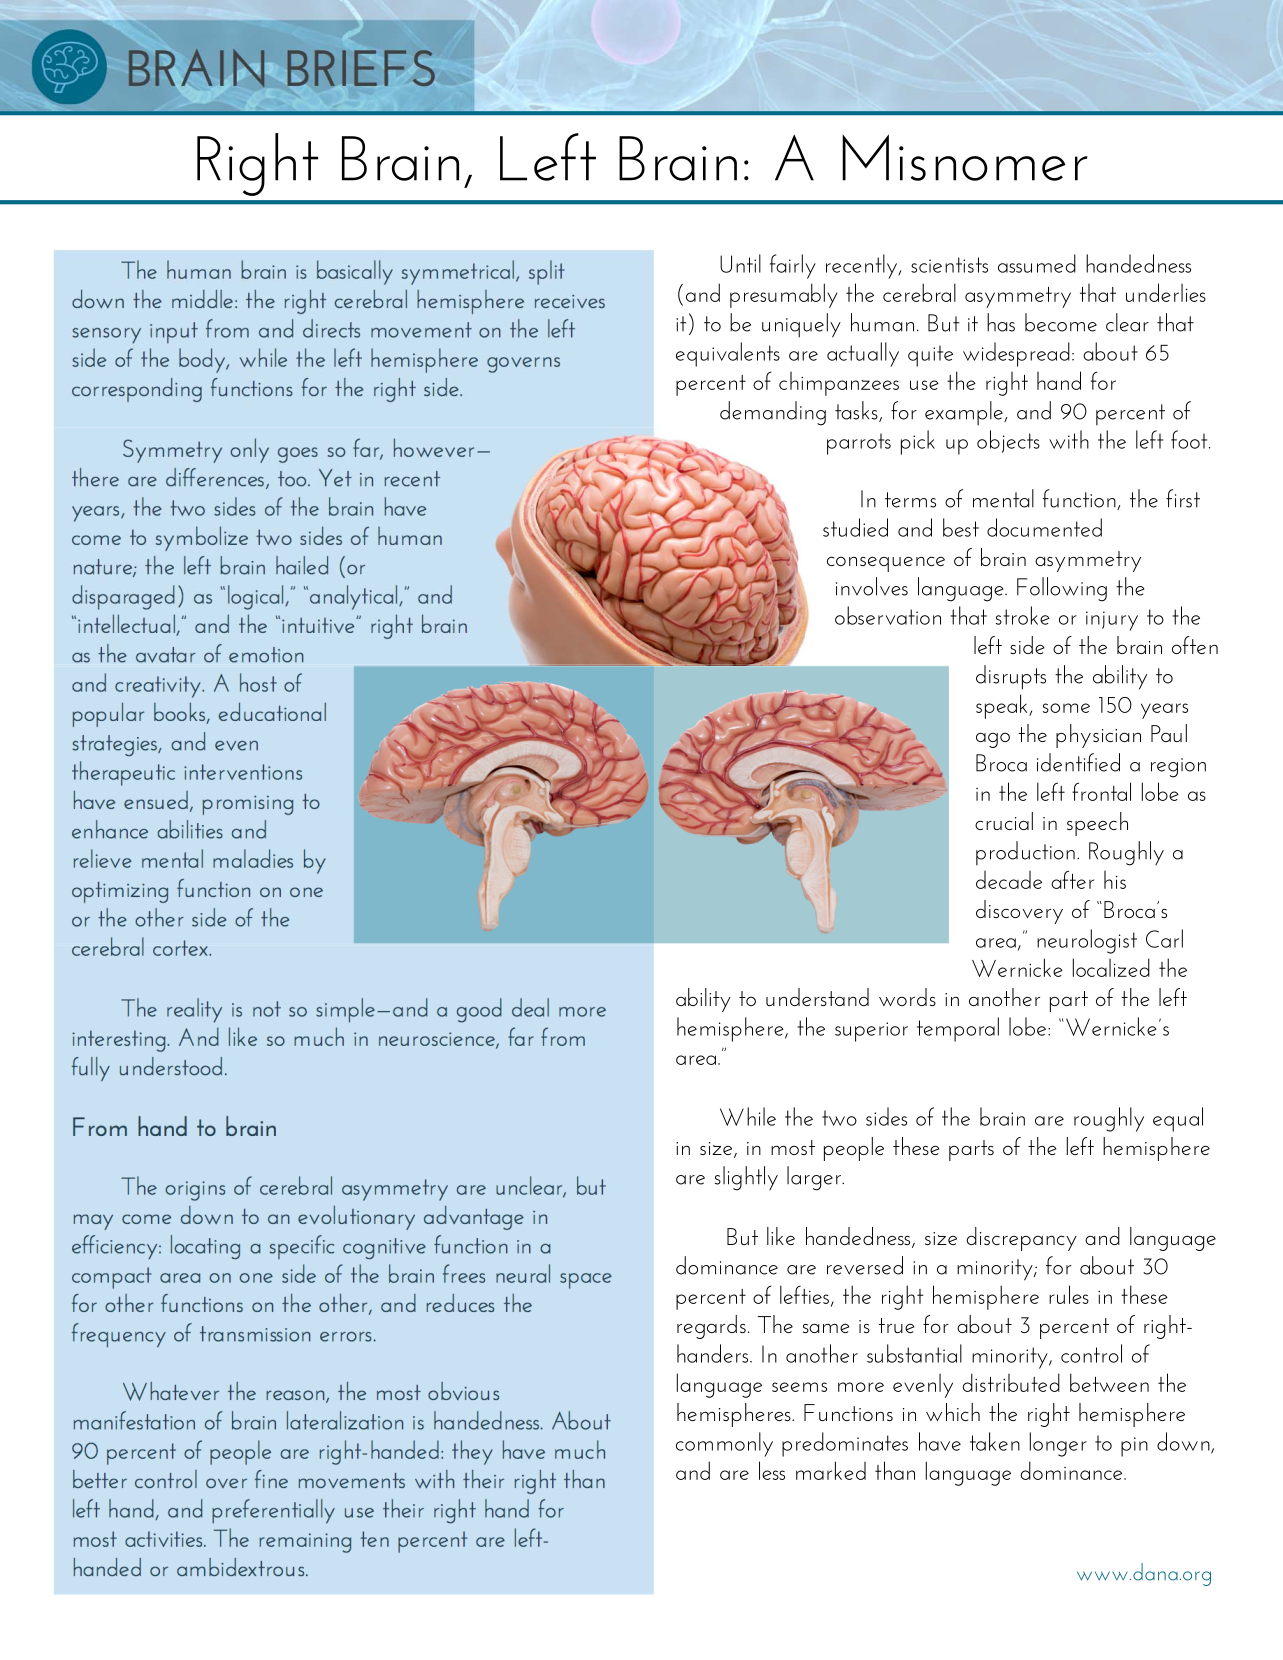 The height and width of the page is (1660, 1283). What do you see at coordinates (248, 805) in the page?
I see `promising` at bounding box center [248, 805].
